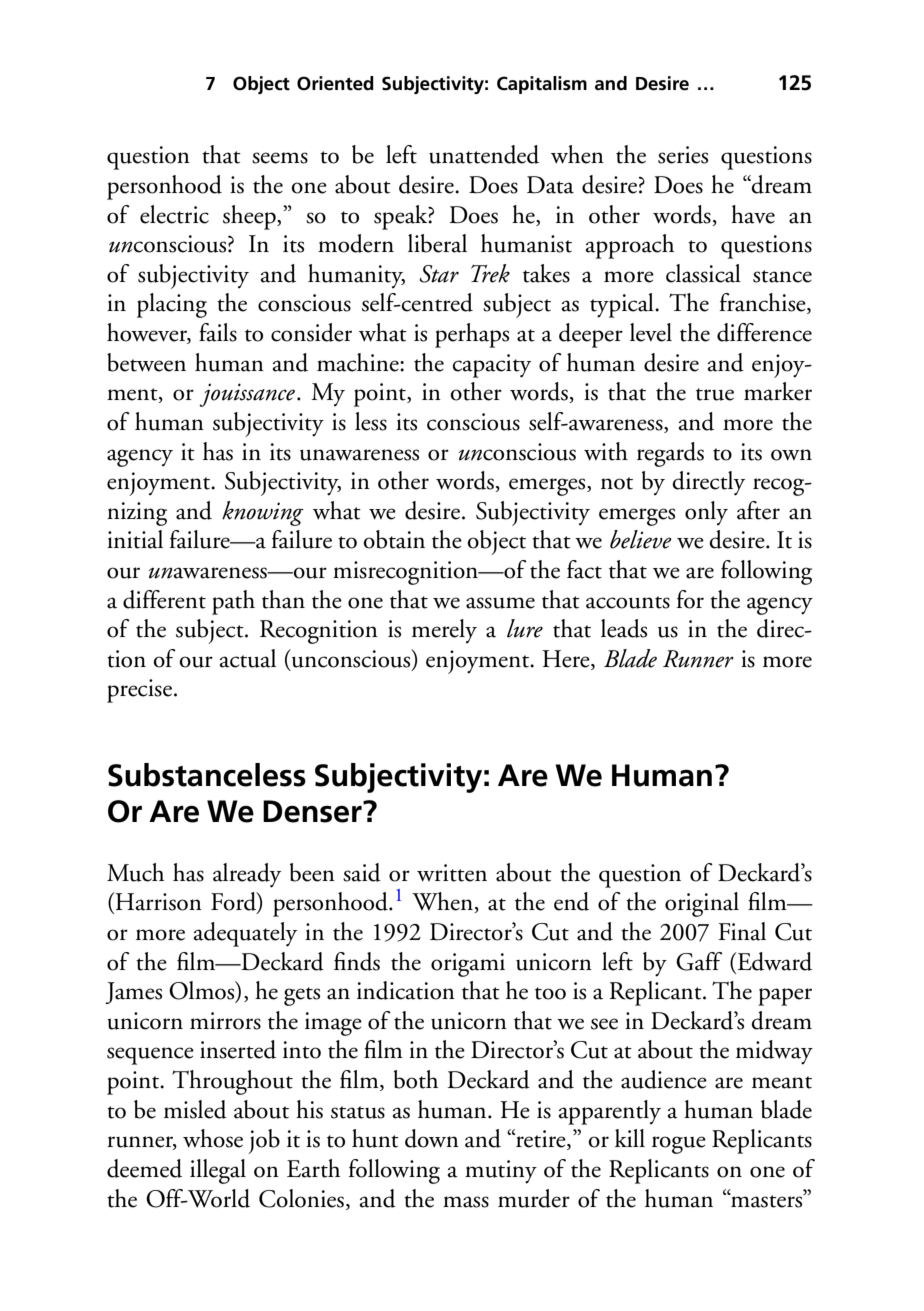  I want to click on merely, so click(444, 631).
